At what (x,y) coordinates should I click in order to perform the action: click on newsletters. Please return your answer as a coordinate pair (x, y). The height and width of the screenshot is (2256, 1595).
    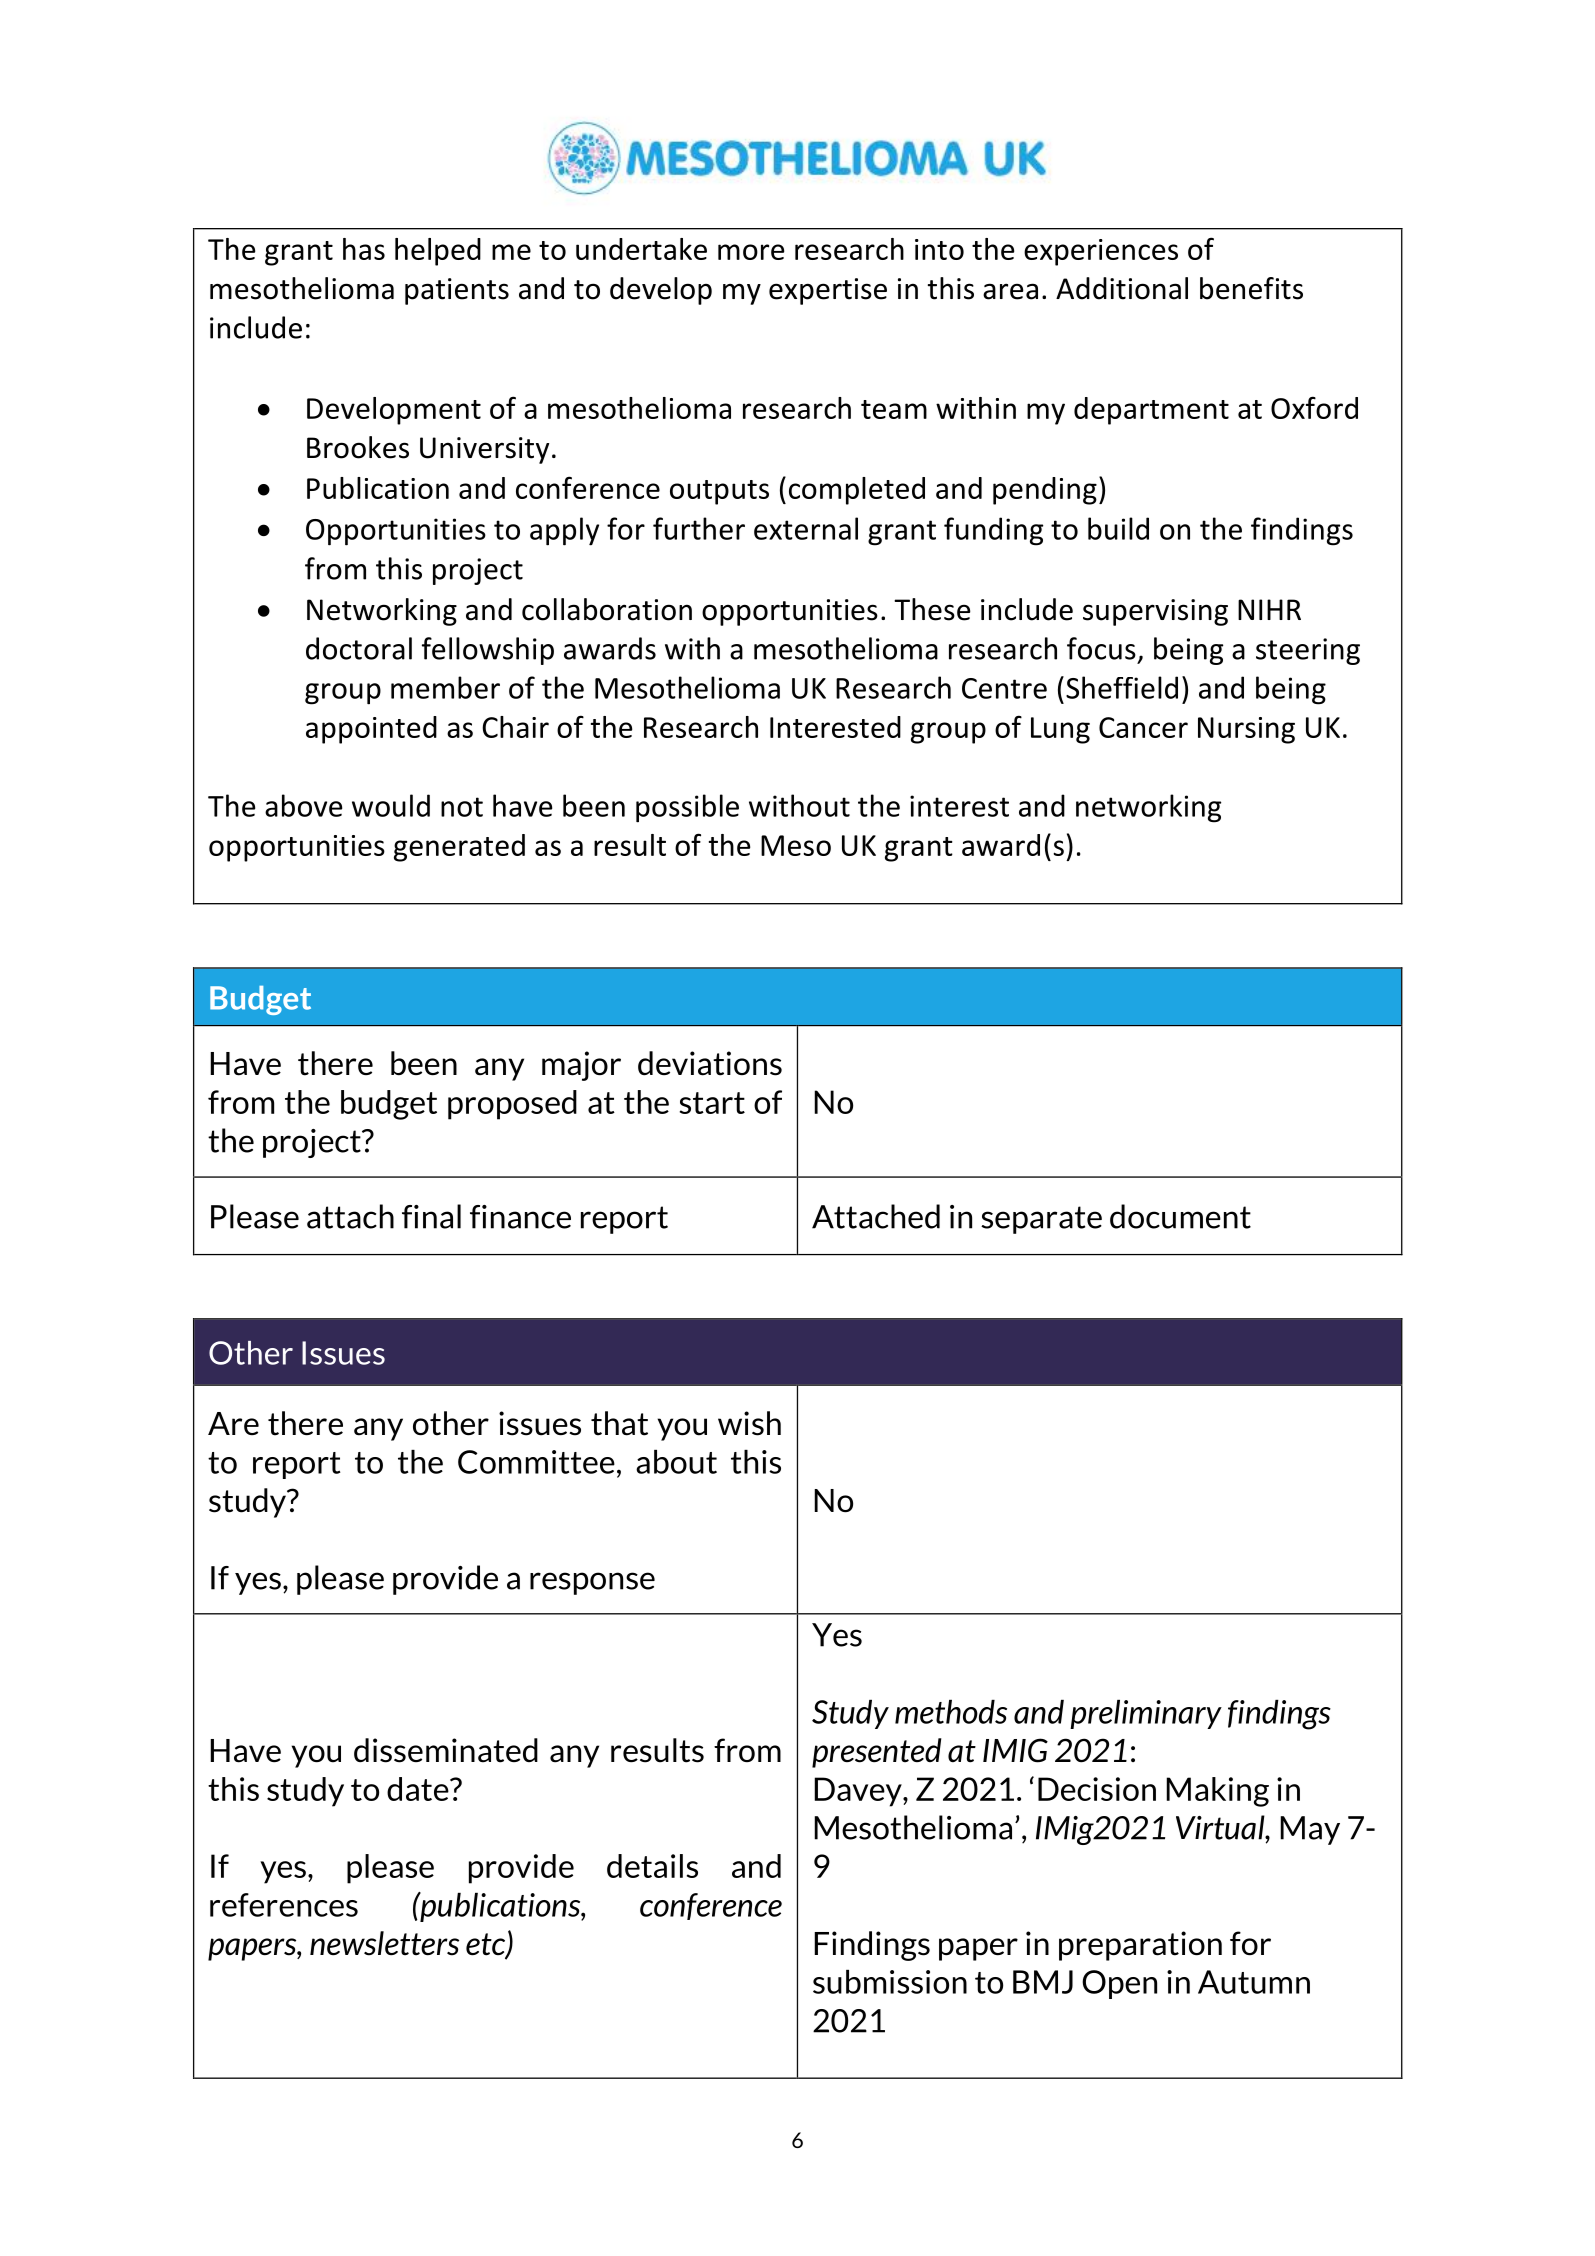
    Looking at the image, I should click on (384, 1943).
